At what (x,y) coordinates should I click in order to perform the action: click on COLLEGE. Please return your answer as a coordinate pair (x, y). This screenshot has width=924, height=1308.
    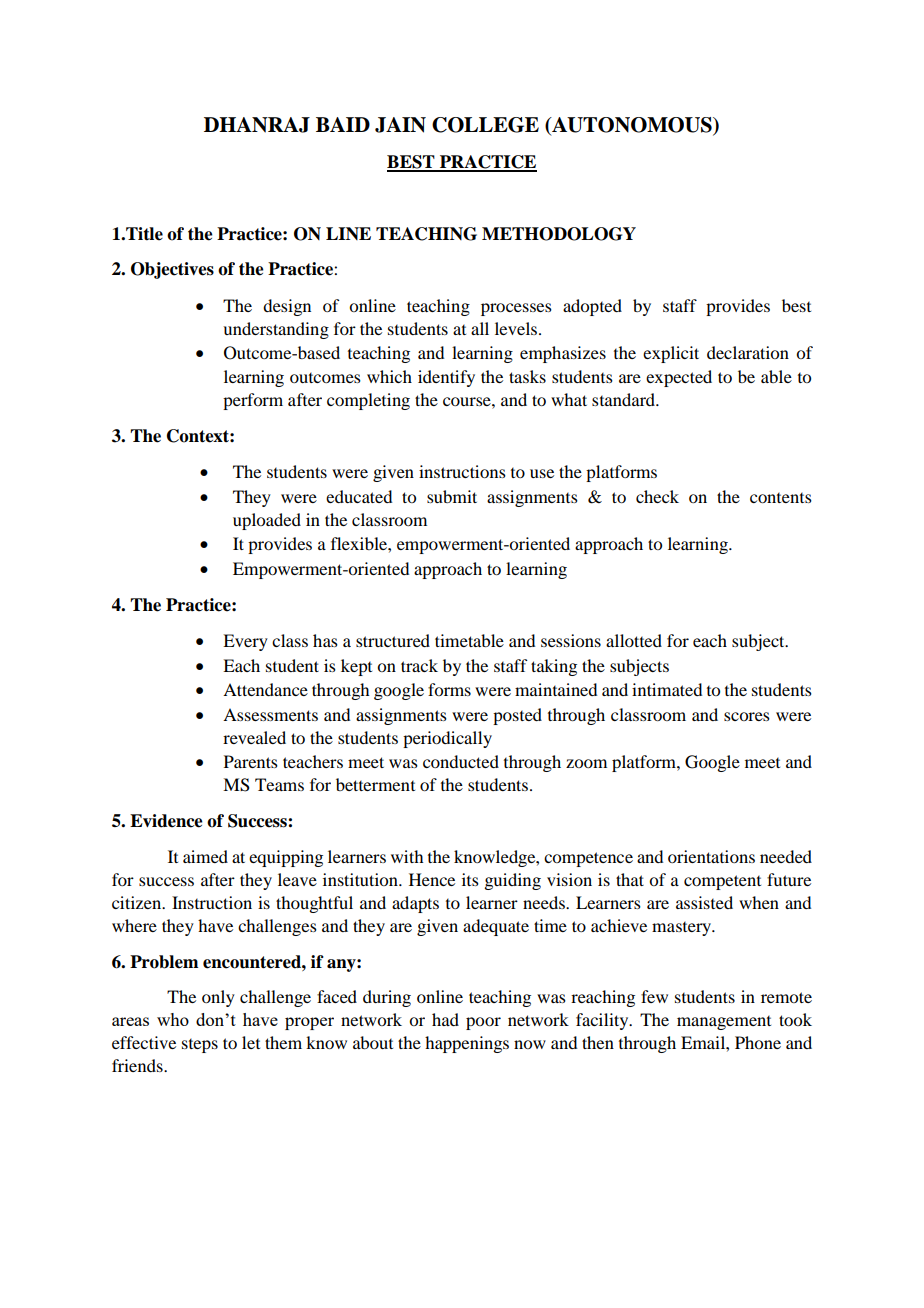
    Looking at the image, I should click on (485, 125).
